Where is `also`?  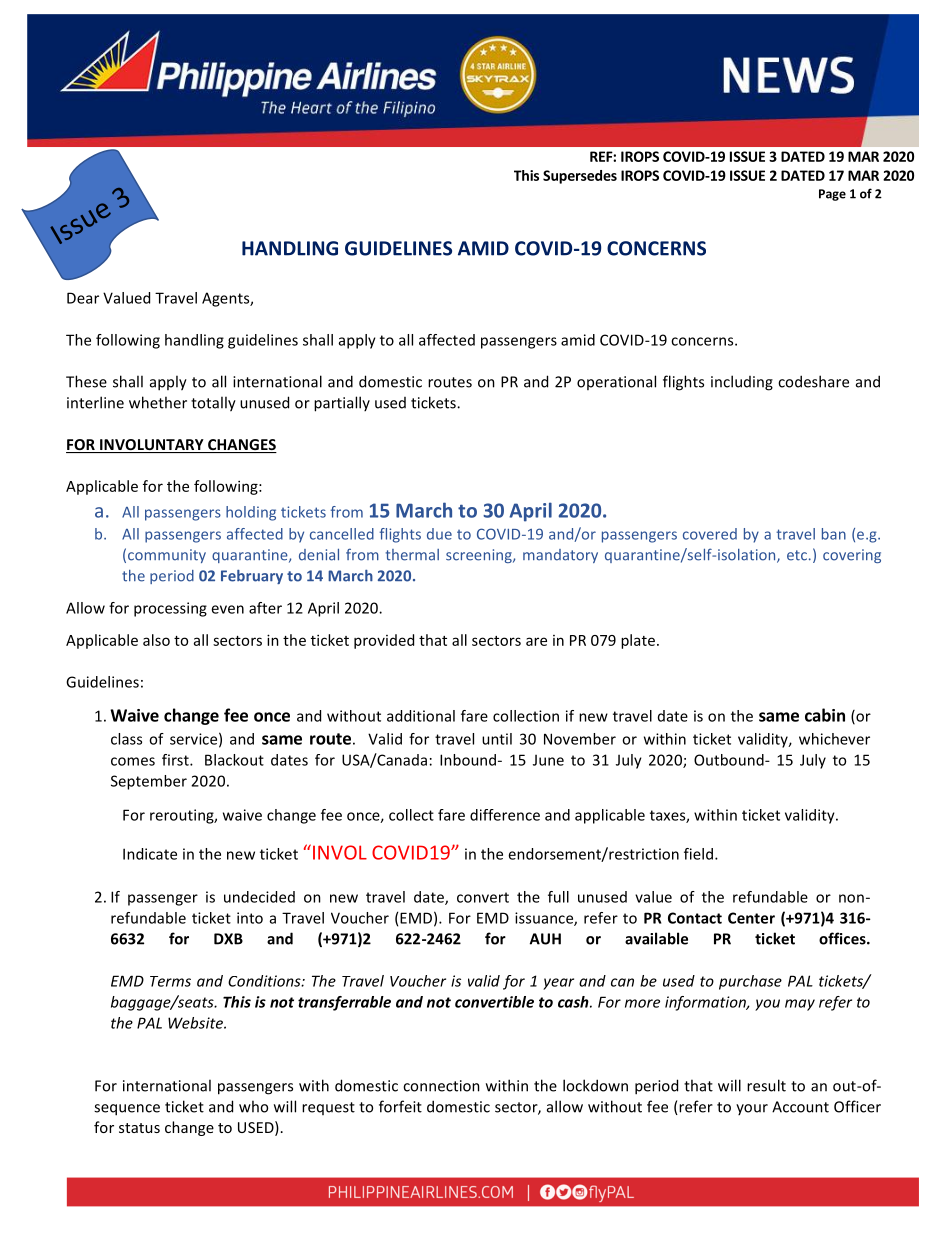 also is located at coordinates (156, 640).
